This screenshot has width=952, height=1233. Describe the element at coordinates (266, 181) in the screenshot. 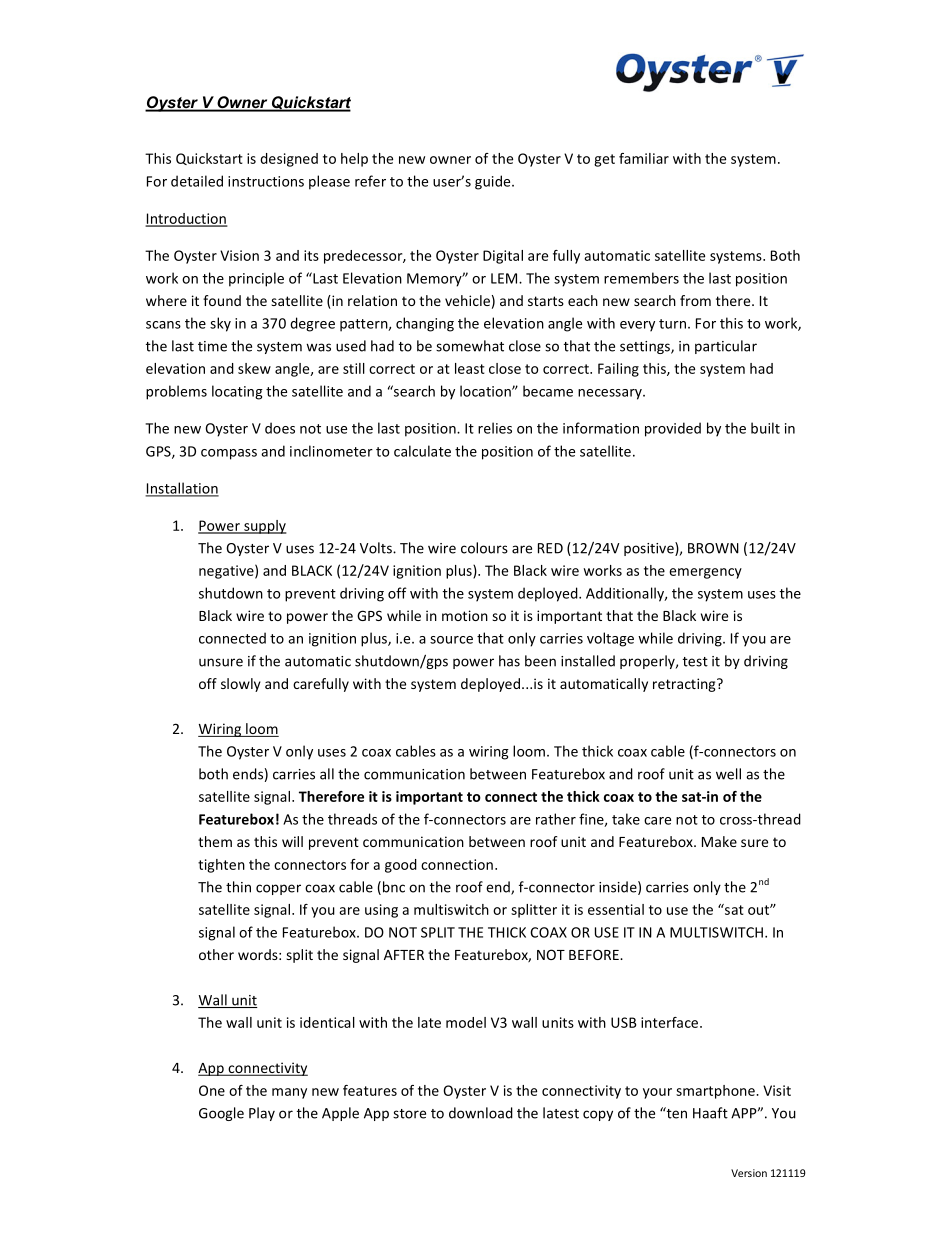

I see `instructions` at that location.
